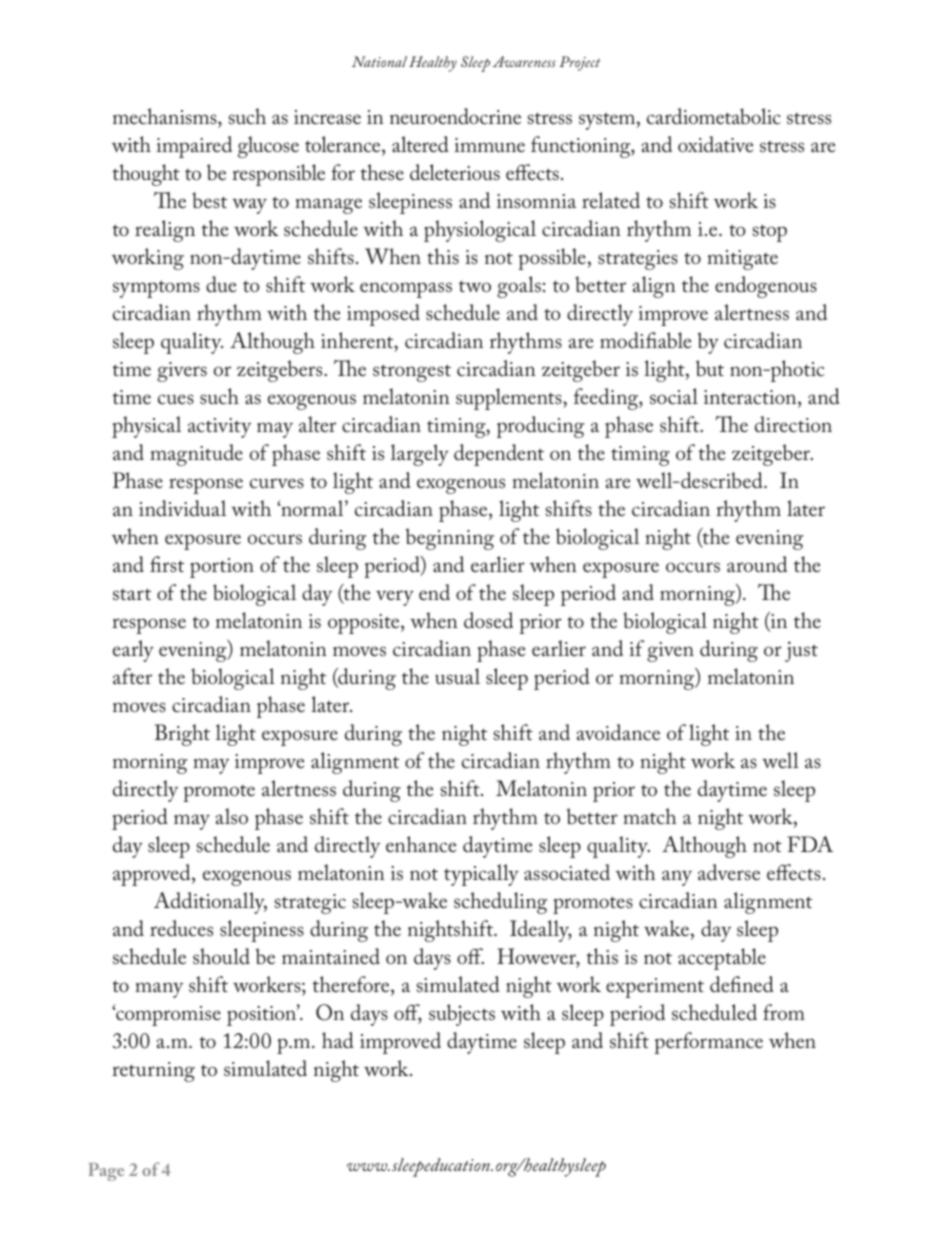 The height and width of the document is (1233, 952). What do you see at coordinates (166, 116) in the document?
I see `mechanisms` at bounding box center [166, 116].
